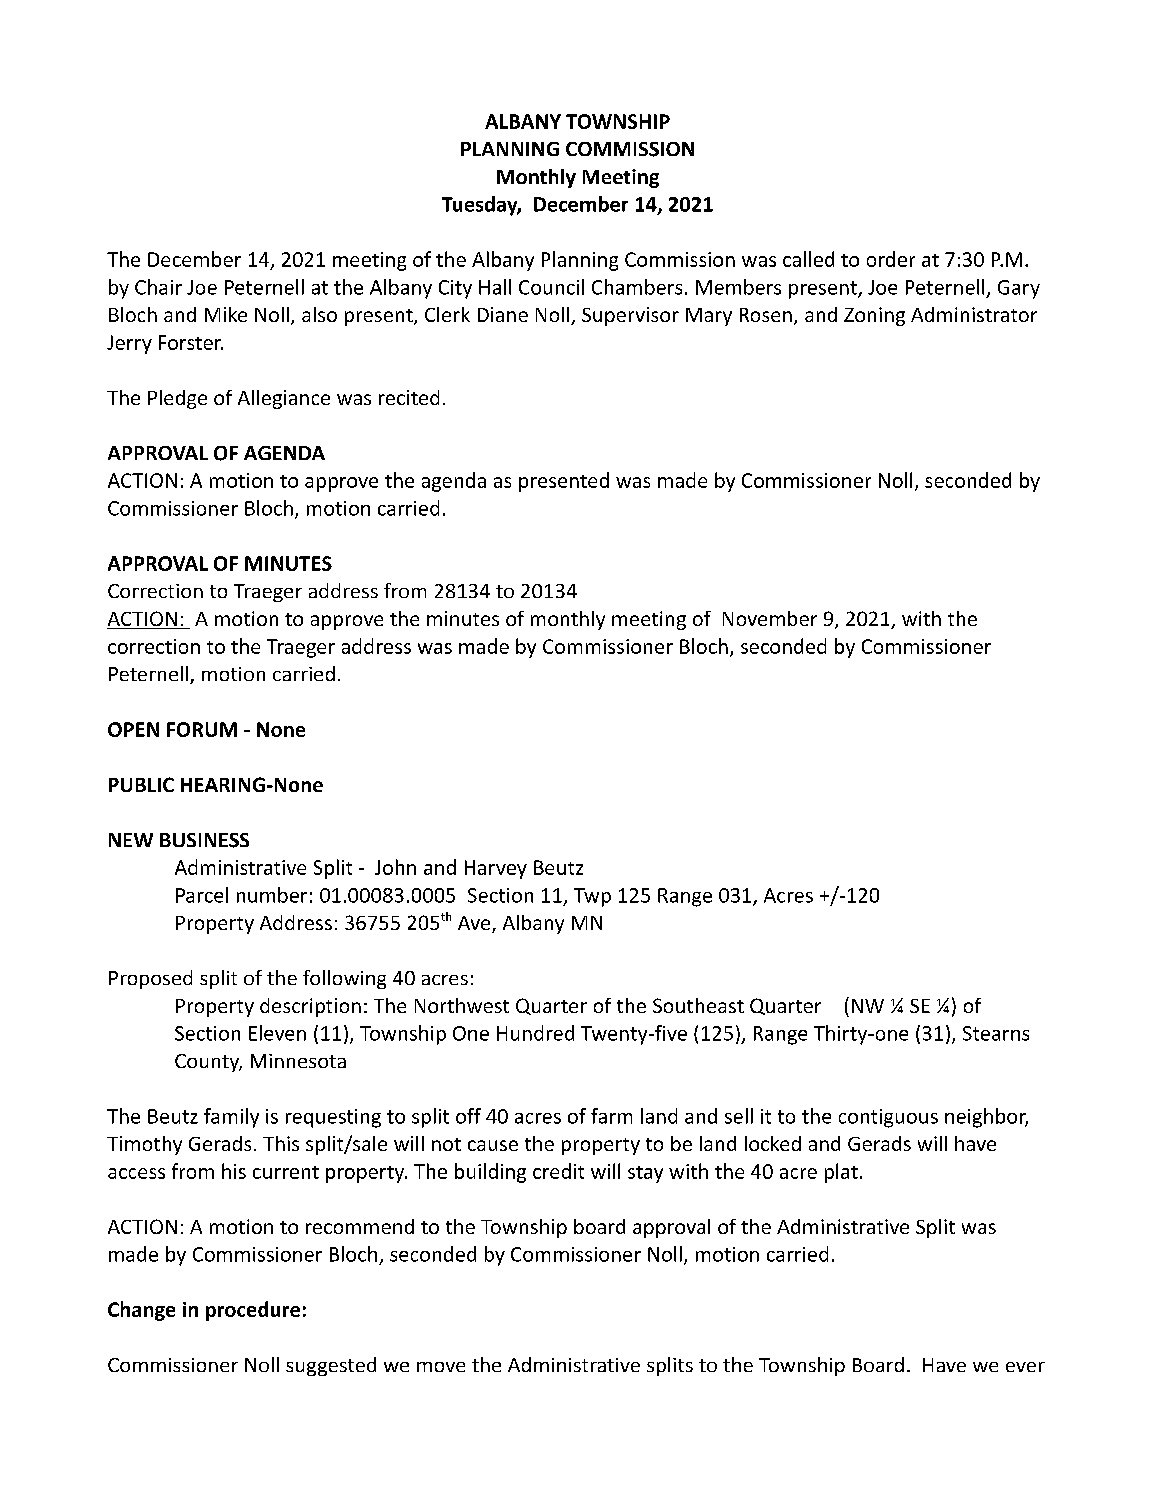  I want to click on contiguous, so click(888, 1118).
